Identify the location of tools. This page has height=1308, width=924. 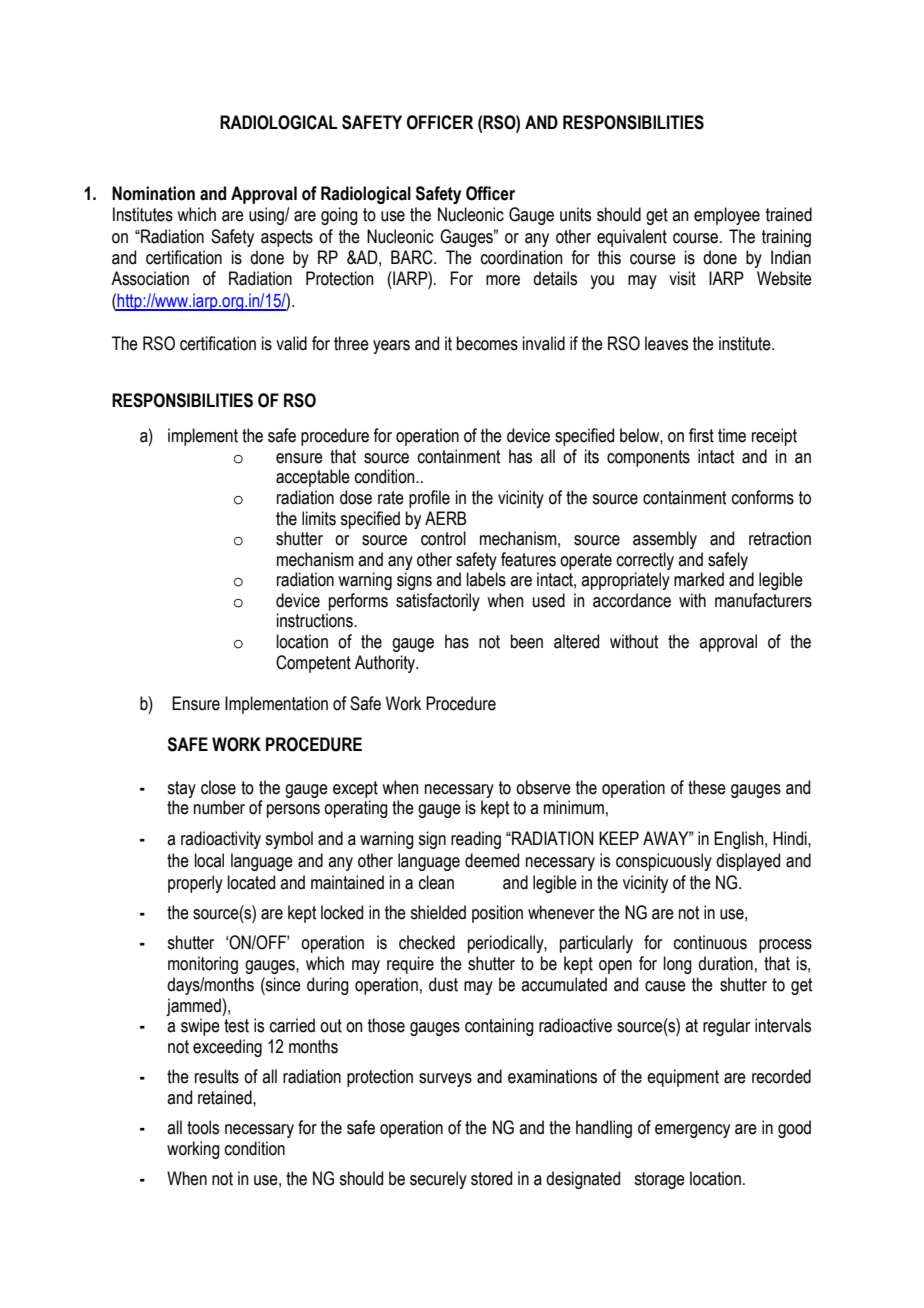
(203, 1127).
